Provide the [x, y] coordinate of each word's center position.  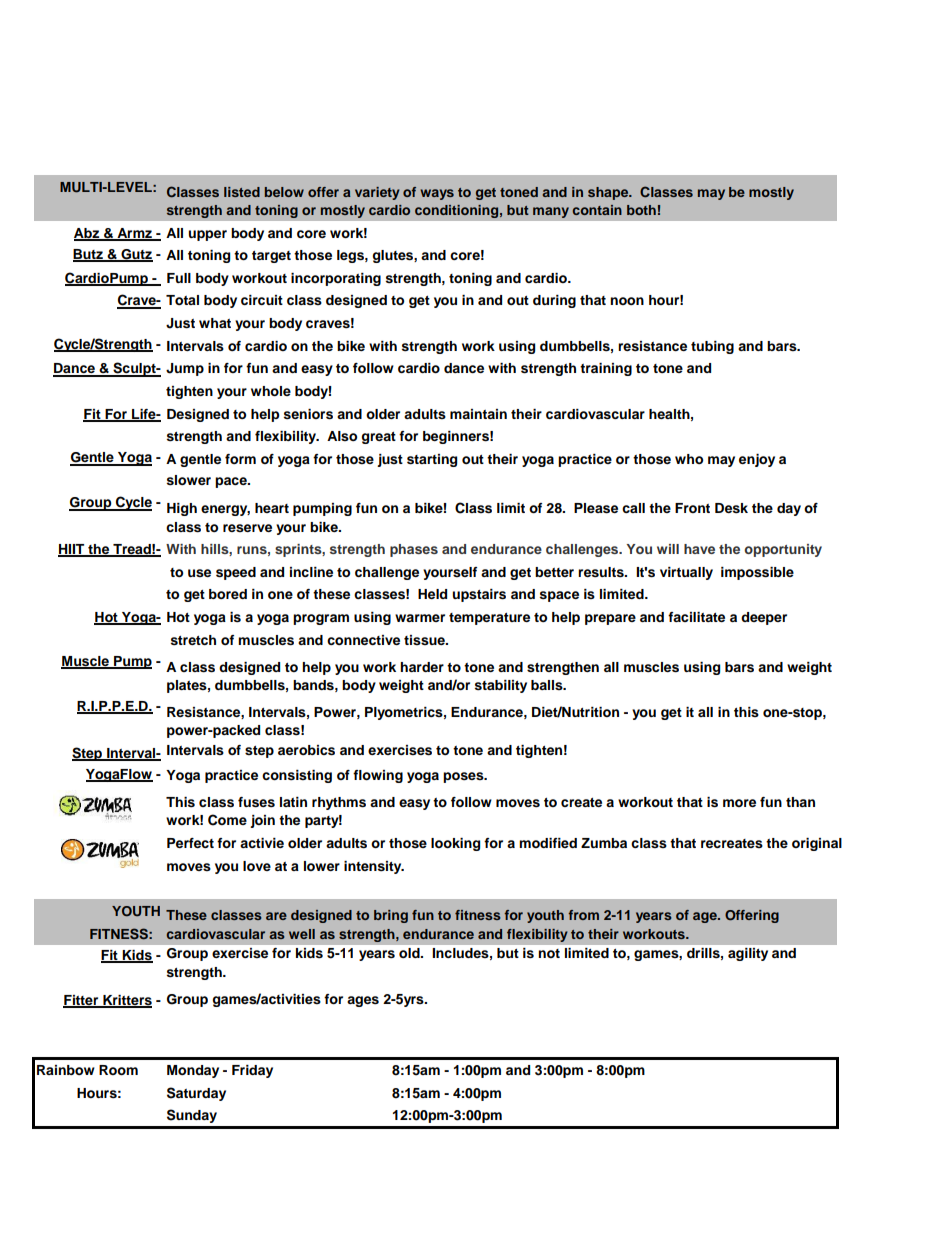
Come [227, 820]
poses [464, 777]
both [641, 210]
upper [207, 235]
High [182, 509]
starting [432, 460]
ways [437, 194]
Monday [193, 1071]
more [739, 803]
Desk [731, 508]
